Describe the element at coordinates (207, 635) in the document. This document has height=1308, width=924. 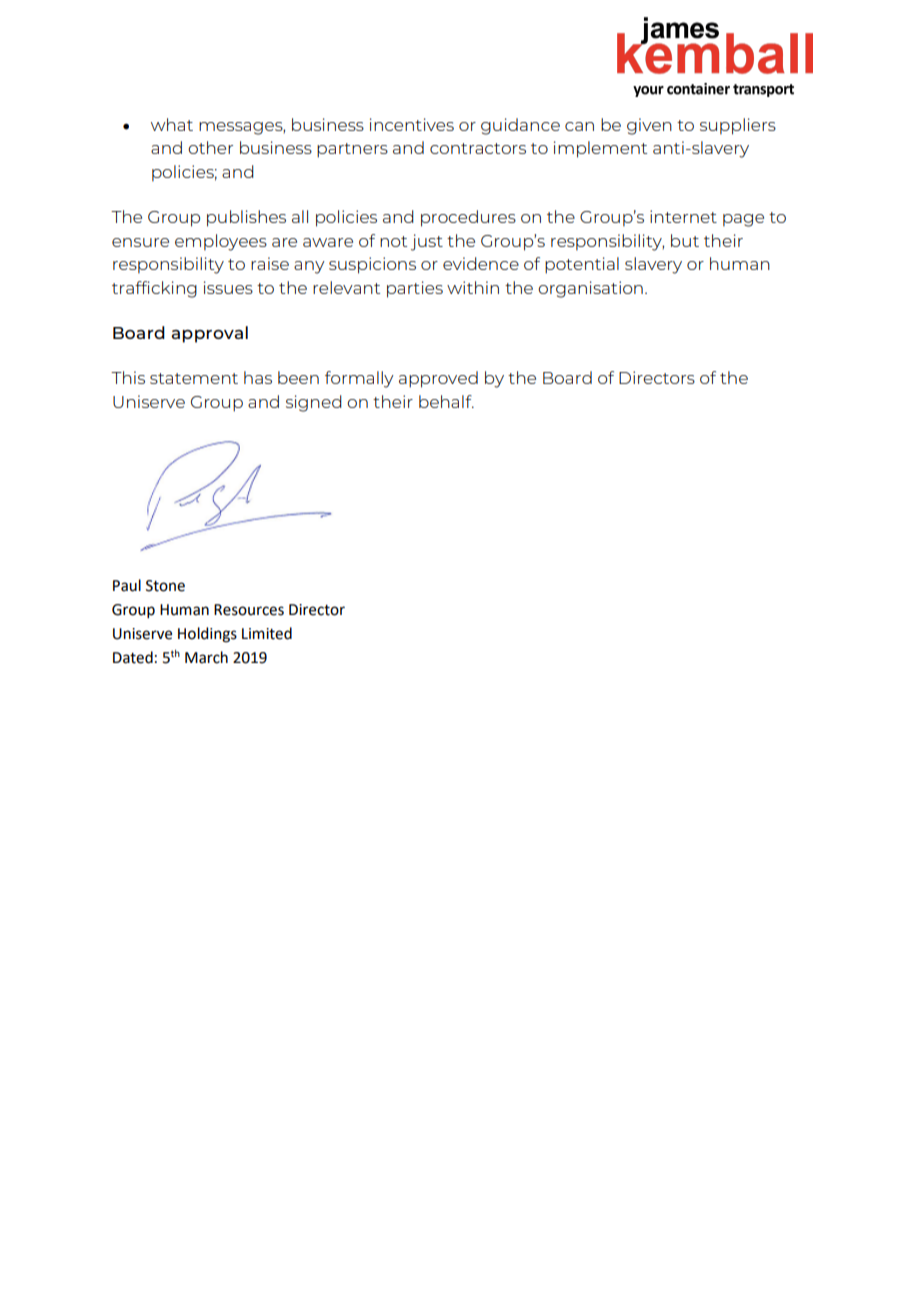
I see `Holdings` at that location.
